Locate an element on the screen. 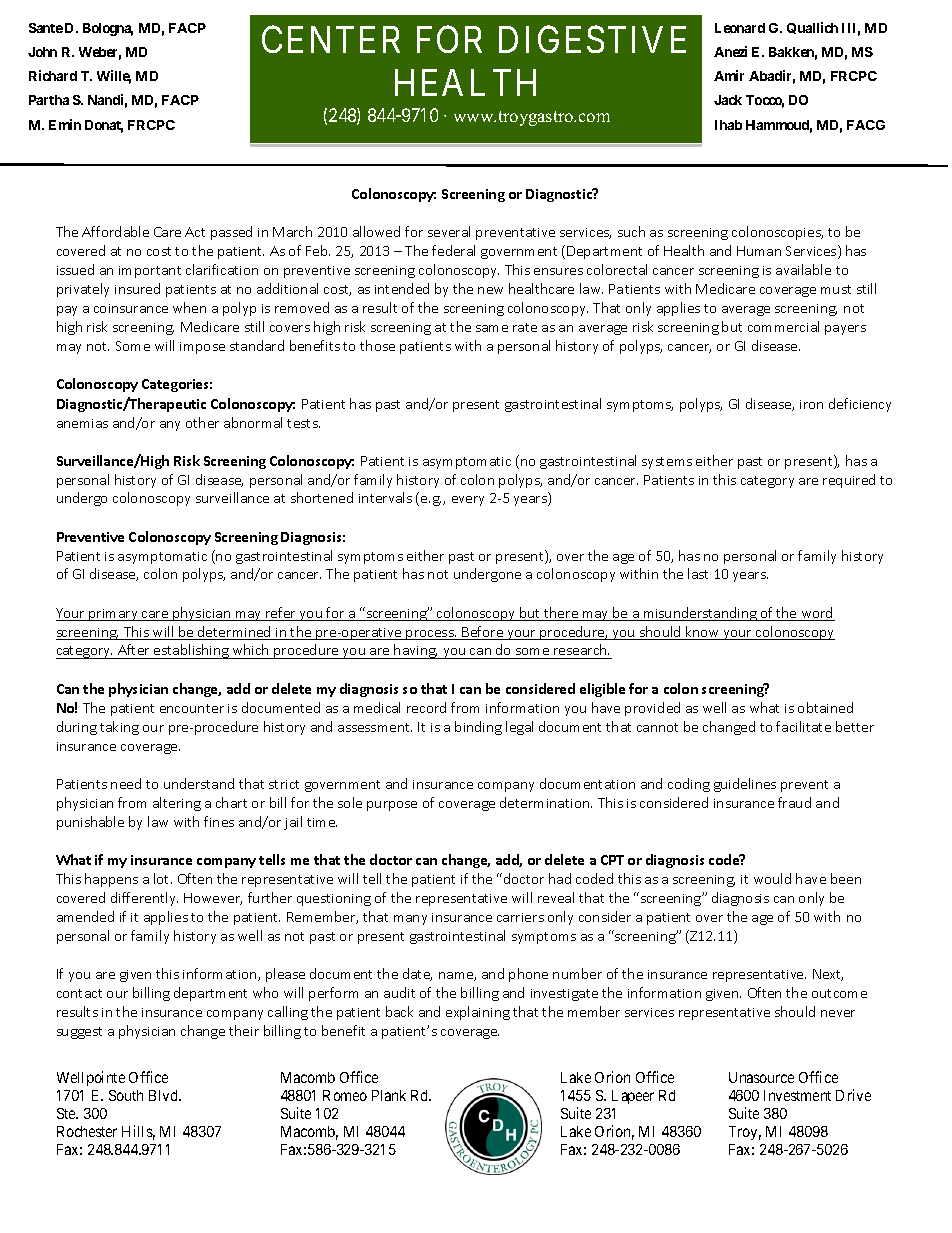 This screenshot has height=1233, width=952. Amir is located at coordinates (729, 75).
